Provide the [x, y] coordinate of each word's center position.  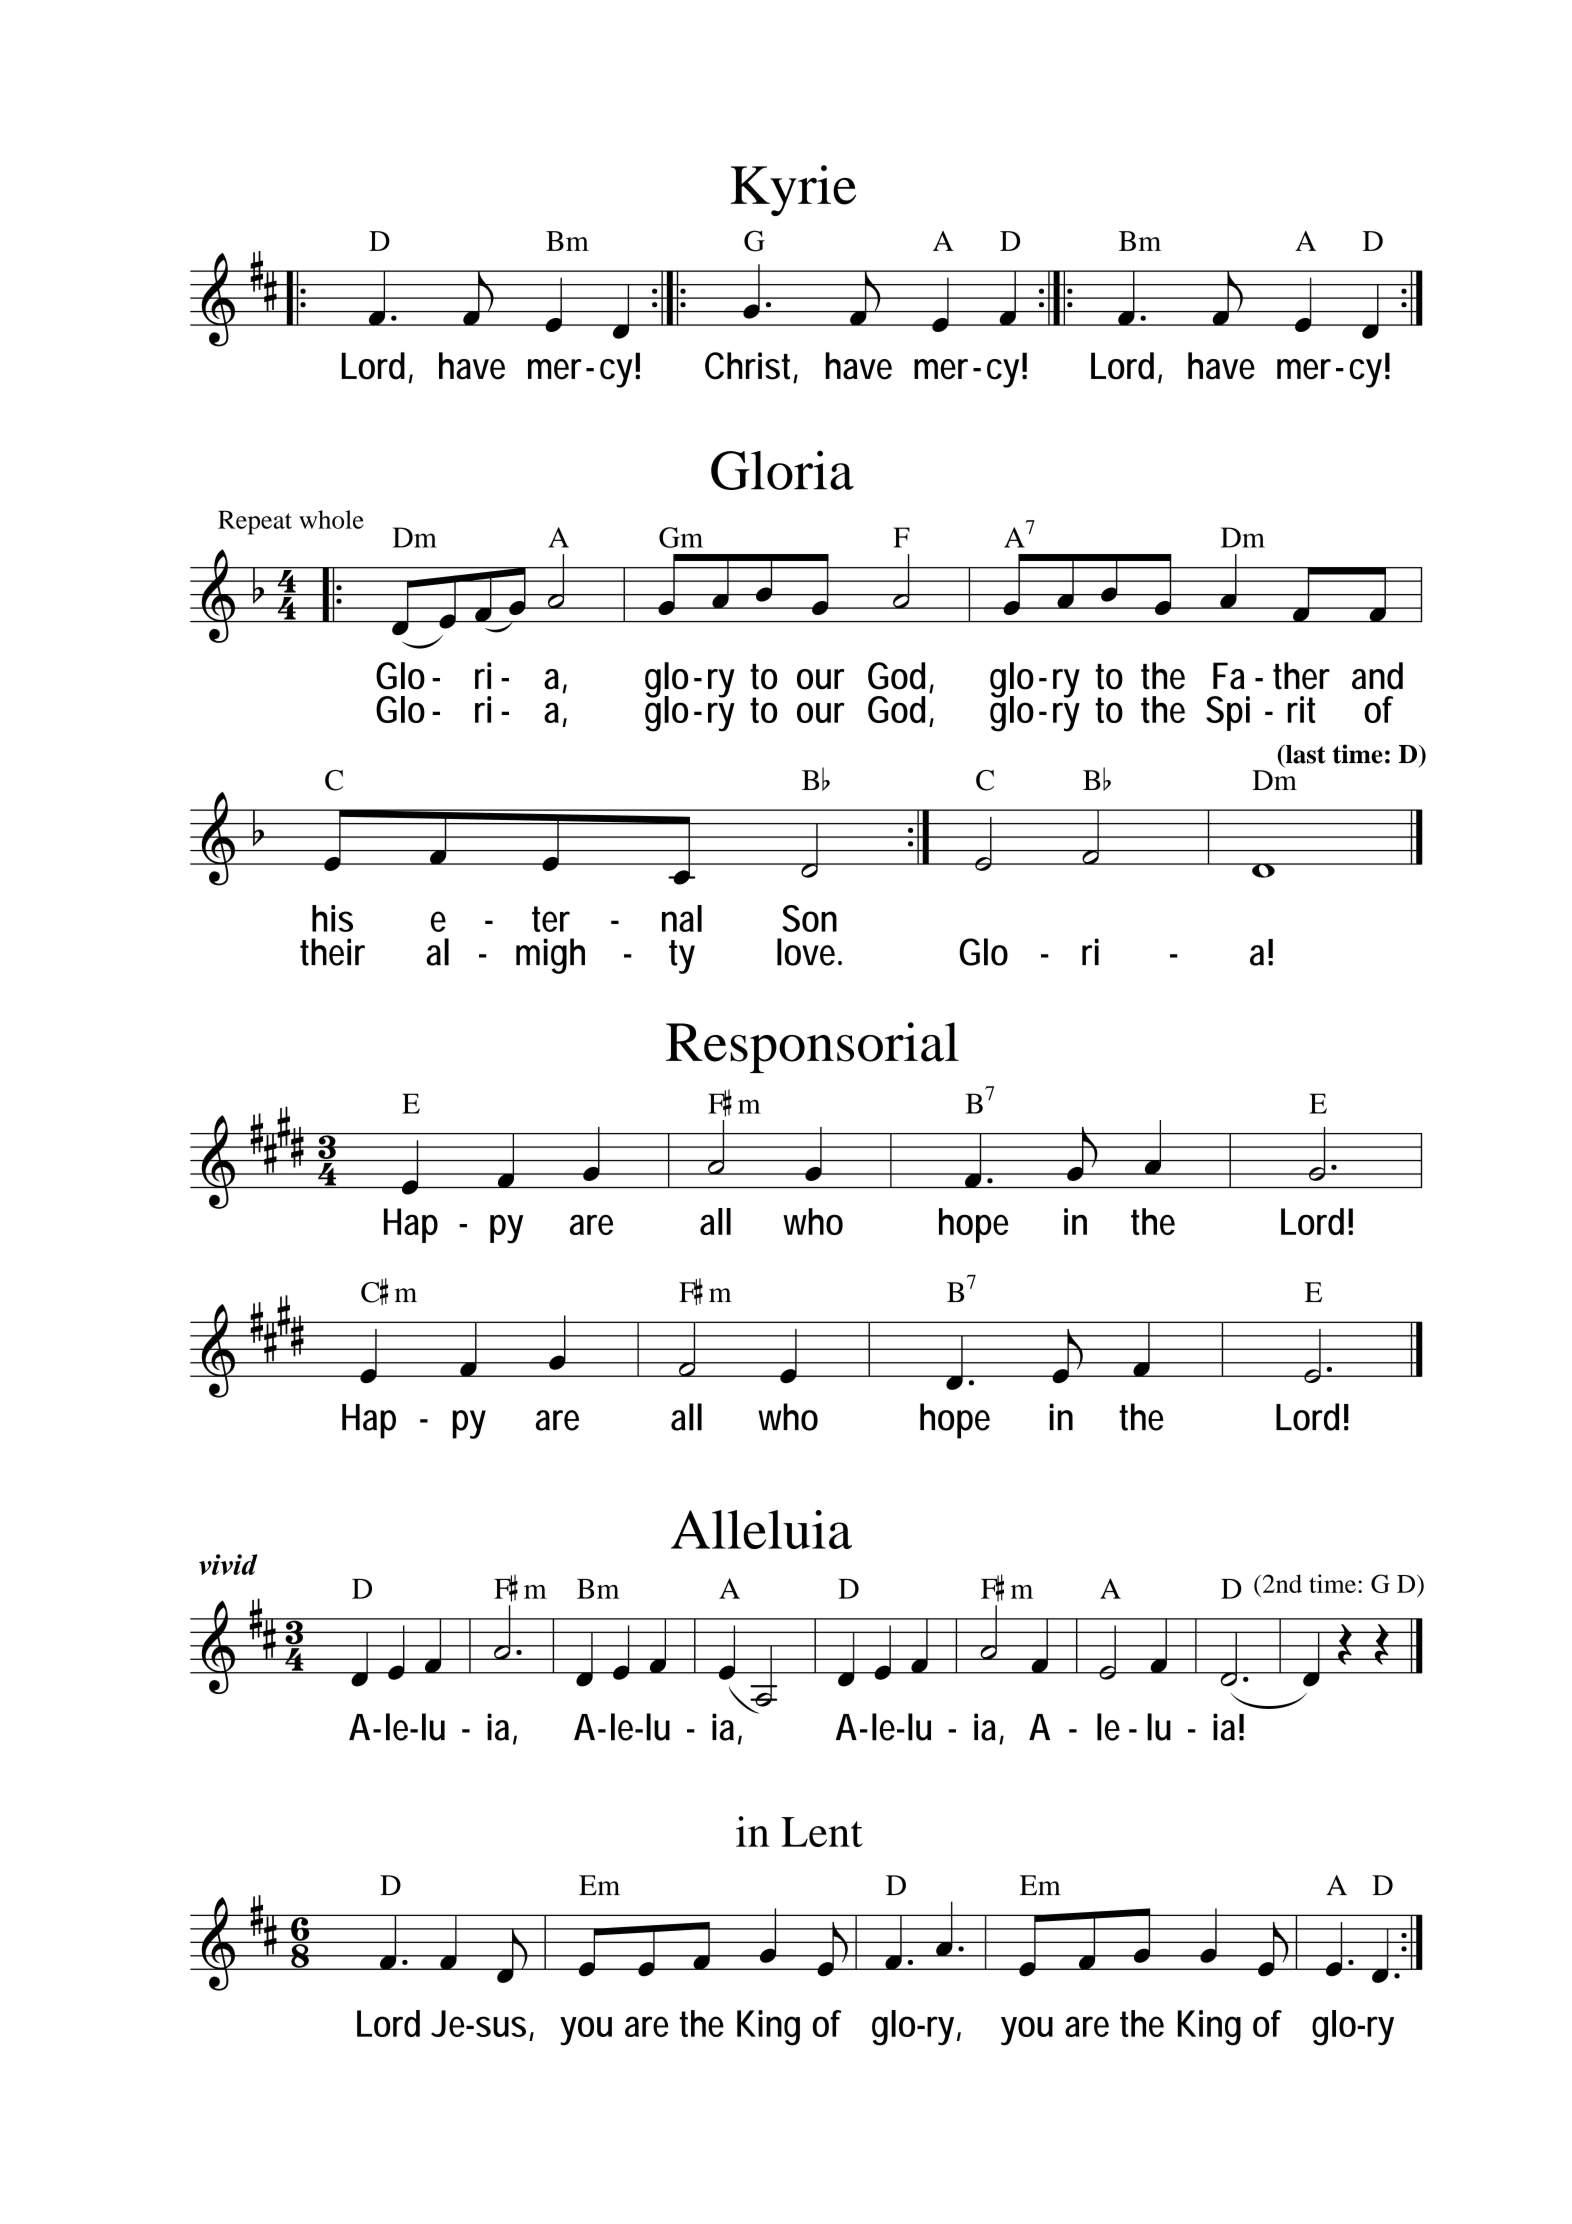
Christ [751, 367]
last [1304, 754]
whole [331, 519]
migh [550, 956]
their [332, 952]
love [809, 952]
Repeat [255, 522]
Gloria [782, 470]
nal [682, 918]
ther [1301, 676]
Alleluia [761, 1529]
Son [809, 918]
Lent [822, 1832]
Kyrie [793, 190]
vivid [228, 1564]
